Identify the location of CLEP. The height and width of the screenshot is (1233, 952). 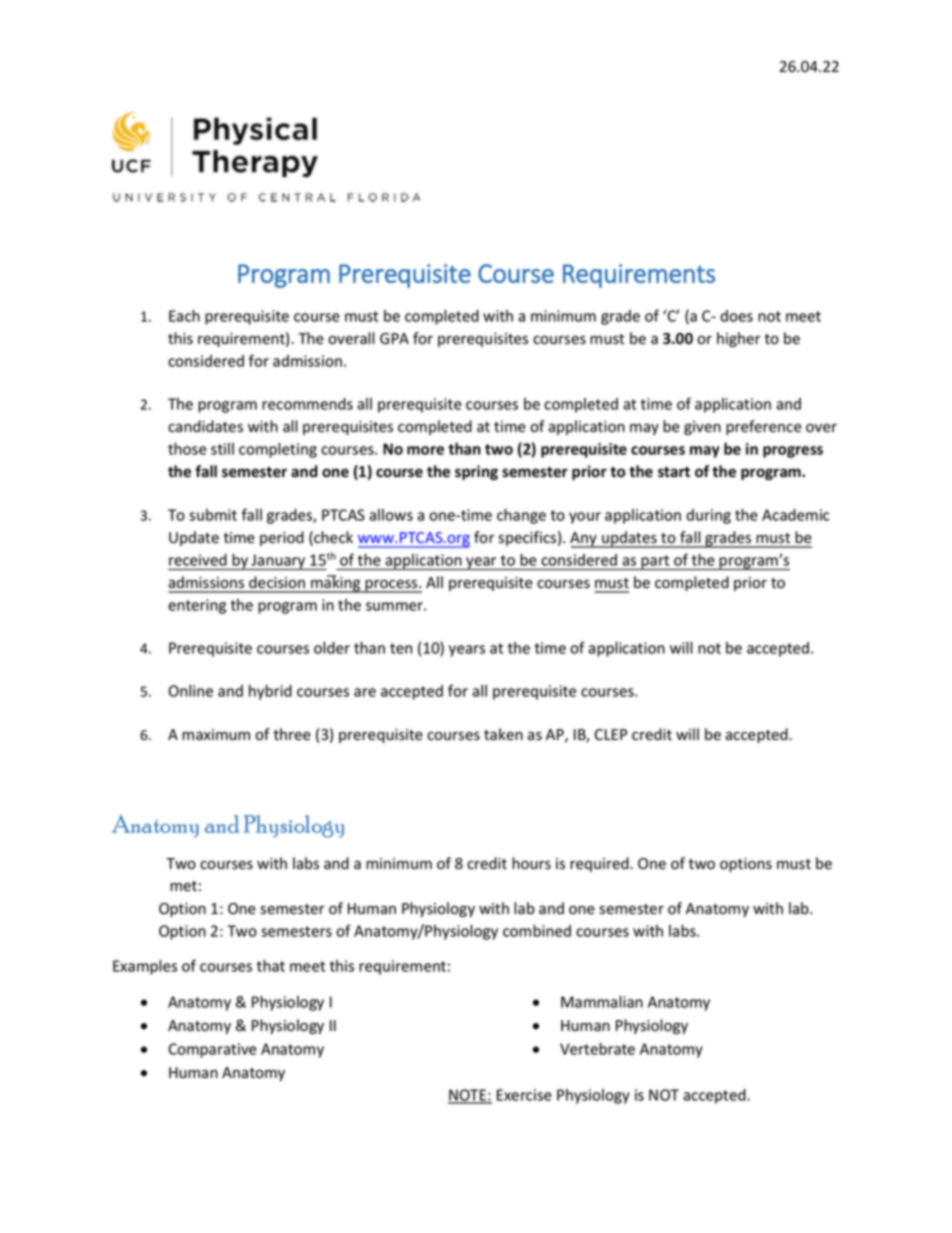
(610, 734).
